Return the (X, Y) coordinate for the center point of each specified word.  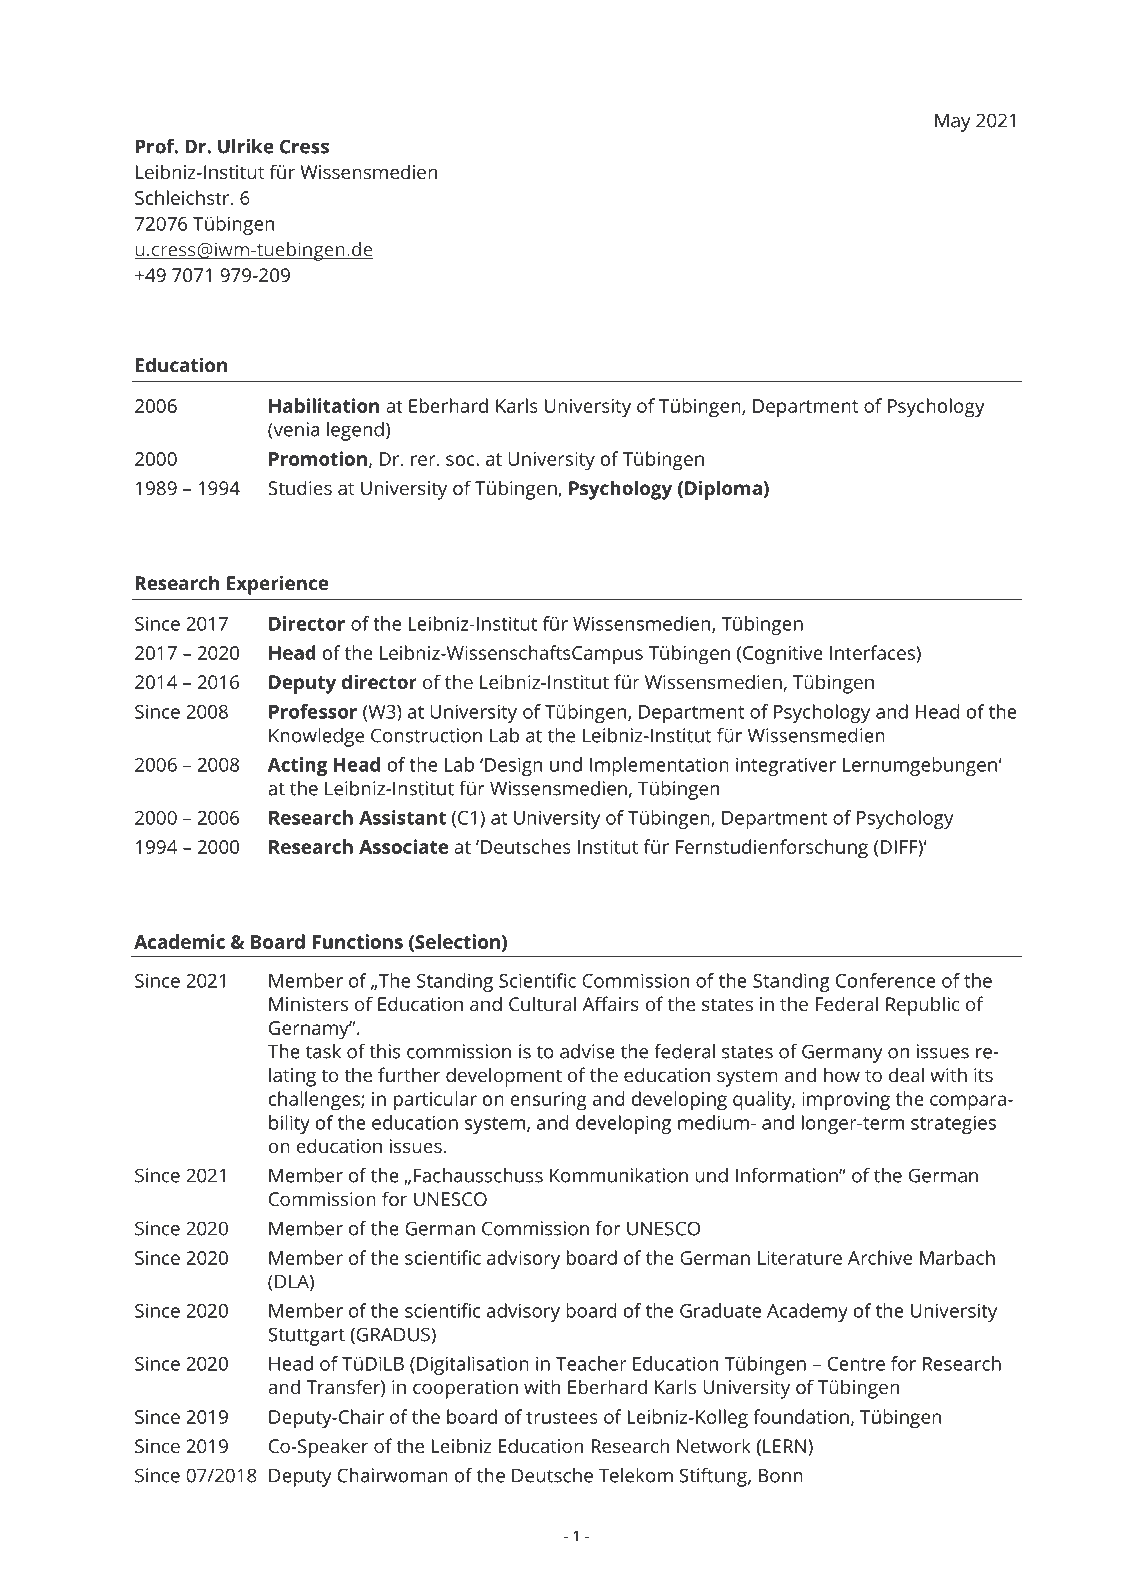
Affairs (610, 1003)
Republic (922, 1006)
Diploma (723, 490)
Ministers (308, 1004)
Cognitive (783, 655)
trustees (562, 1417)
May (953, 122)
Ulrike (246, 146)
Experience (277, 585)
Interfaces (873, 652)
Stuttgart (306, 1336)
